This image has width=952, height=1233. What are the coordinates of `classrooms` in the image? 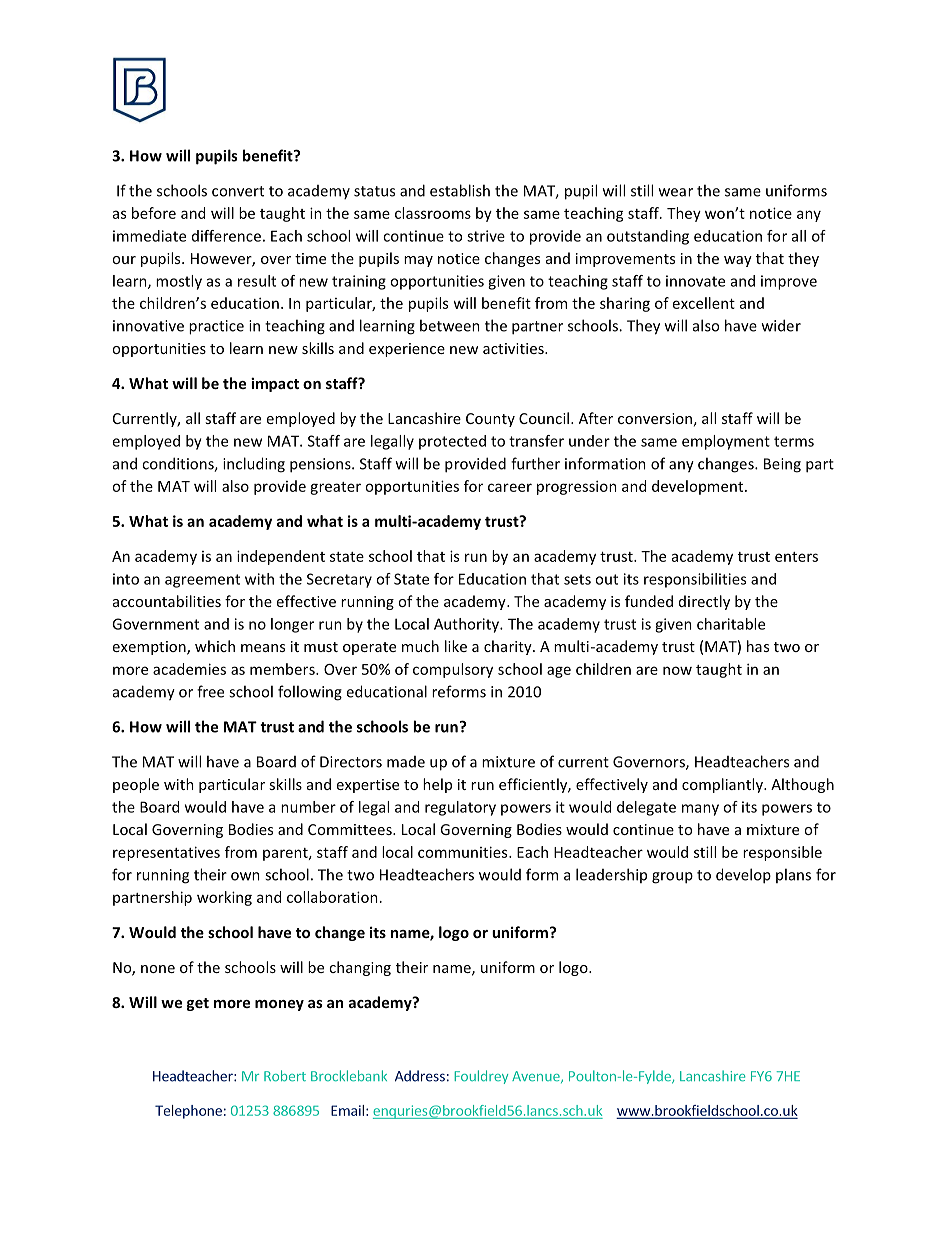 It's located at (433, 213).
